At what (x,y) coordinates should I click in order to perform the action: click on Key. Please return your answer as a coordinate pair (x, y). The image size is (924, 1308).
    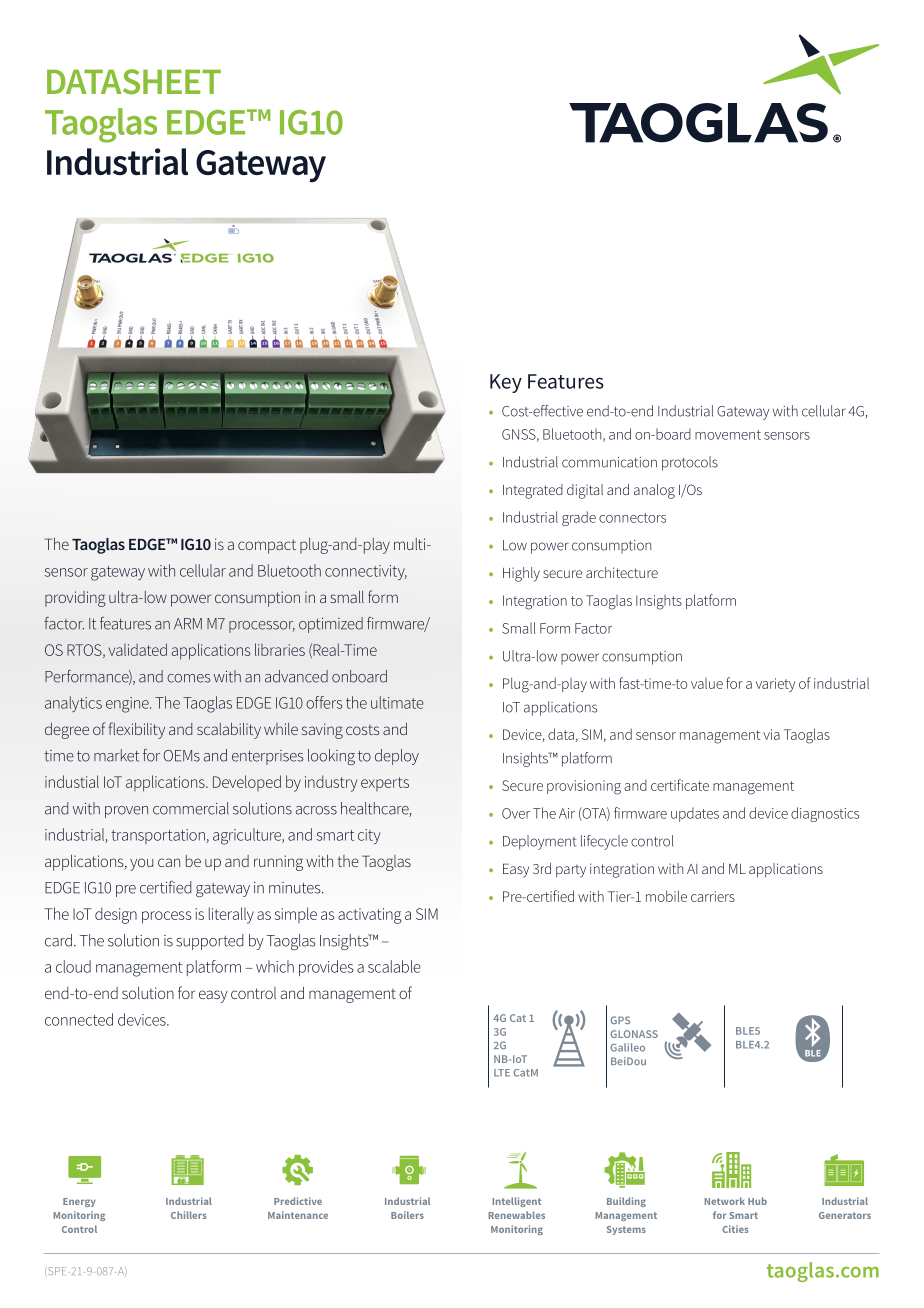
    Looking at the image, I should click on (506, 383).
